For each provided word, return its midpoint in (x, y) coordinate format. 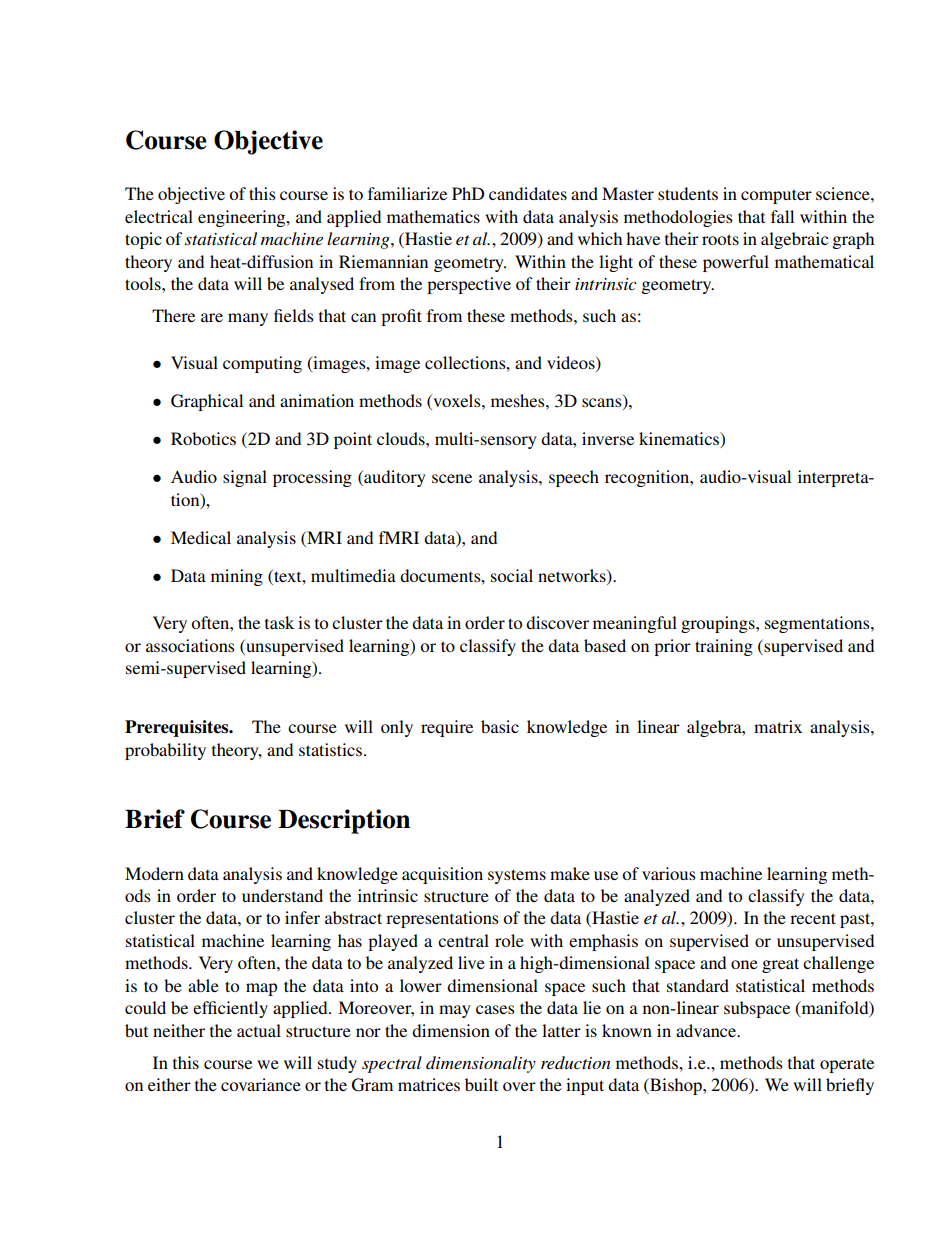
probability (165, 751)
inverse (608, 438)
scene (452, 478)
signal (245, 478)
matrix (778, 726)
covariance (261, 1084)
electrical (159, 216)
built (481, 1084)
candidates (528, 193)
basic (500, 726)
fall (782, 216)
